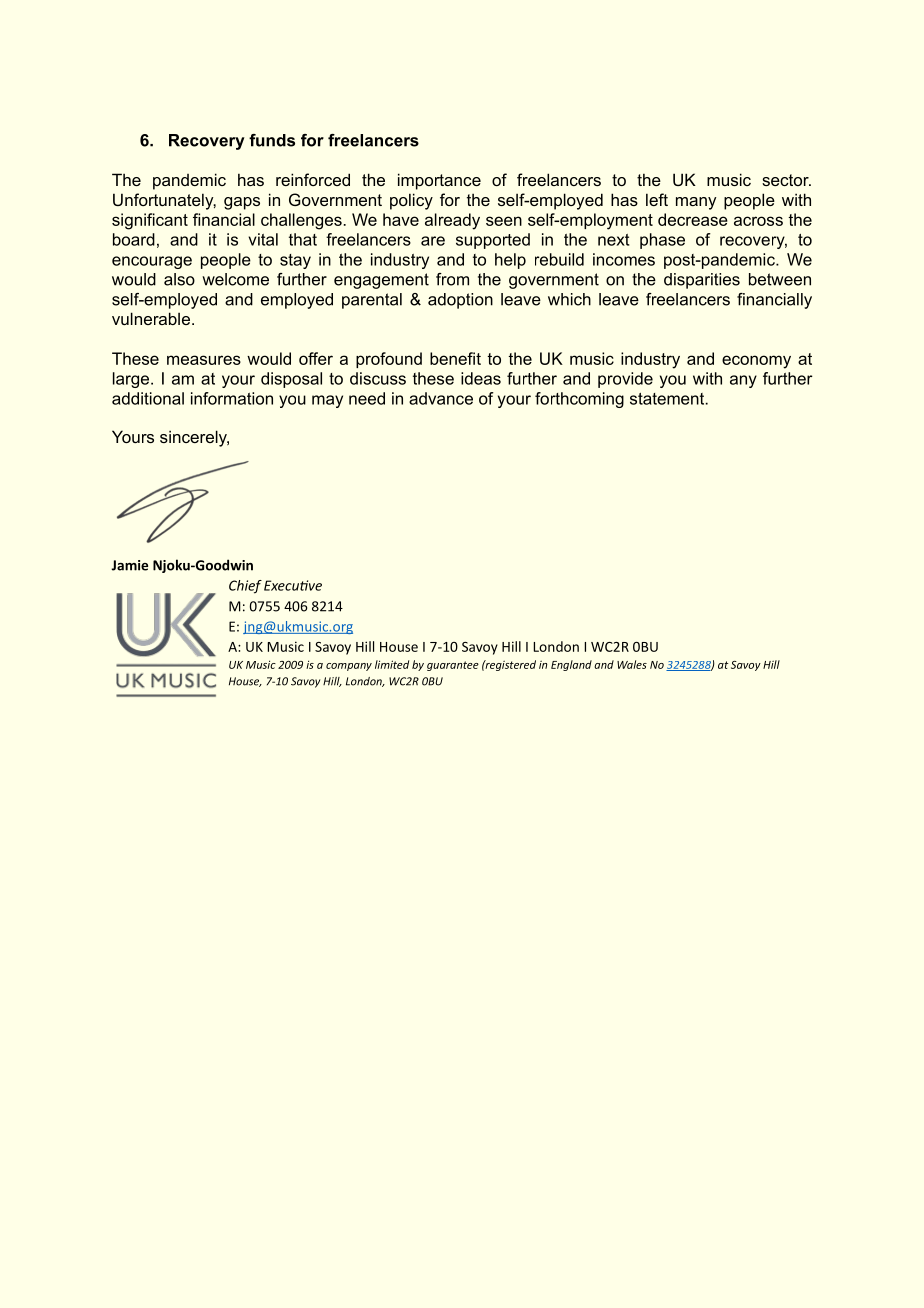  What do you see at coordinates (579, 400) in the image?
I see `forthcoming` at bounding box center [579, 400].
